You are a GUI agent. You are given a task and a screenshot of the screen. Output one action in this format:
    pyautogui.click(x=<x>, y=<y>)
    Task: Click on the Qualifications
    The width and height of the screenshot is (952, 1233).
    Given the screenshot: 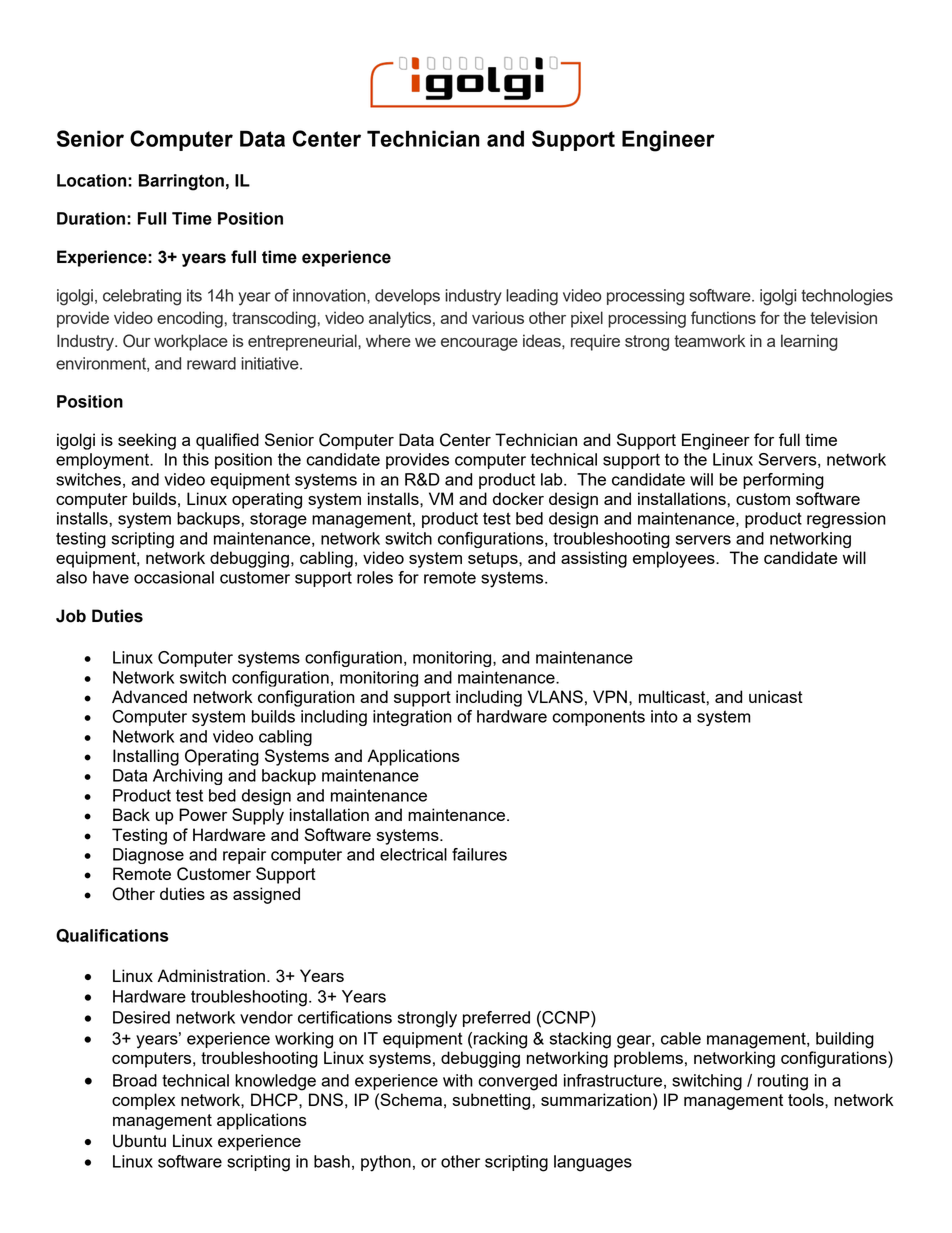 What is the action you would take?
    pyautogui.click(x=112, y=936)
